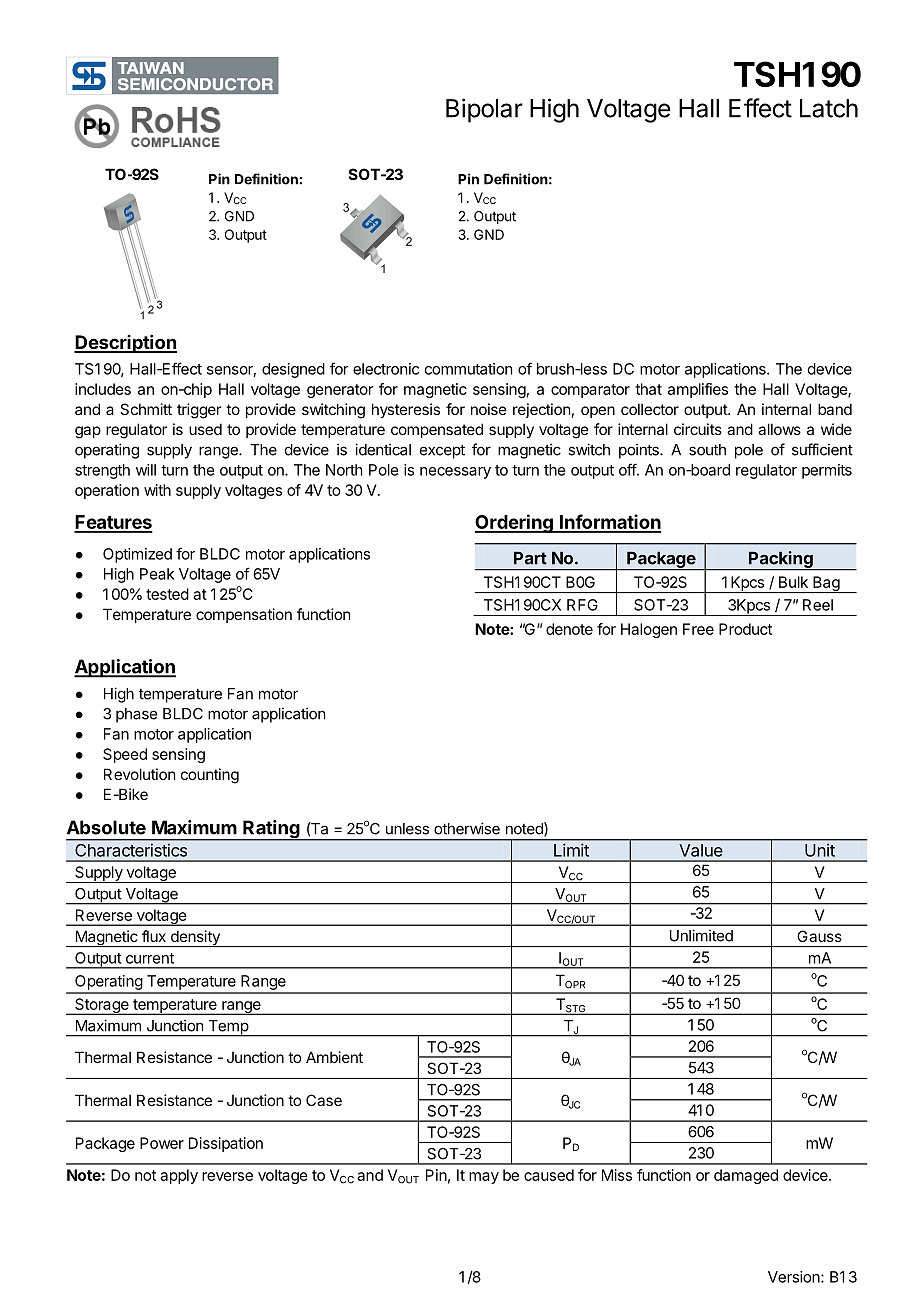 This screenshot has height=1308, width=924. Describe the element at coordinates (700, 850) in the screenshot. I see `Value` at that location.
